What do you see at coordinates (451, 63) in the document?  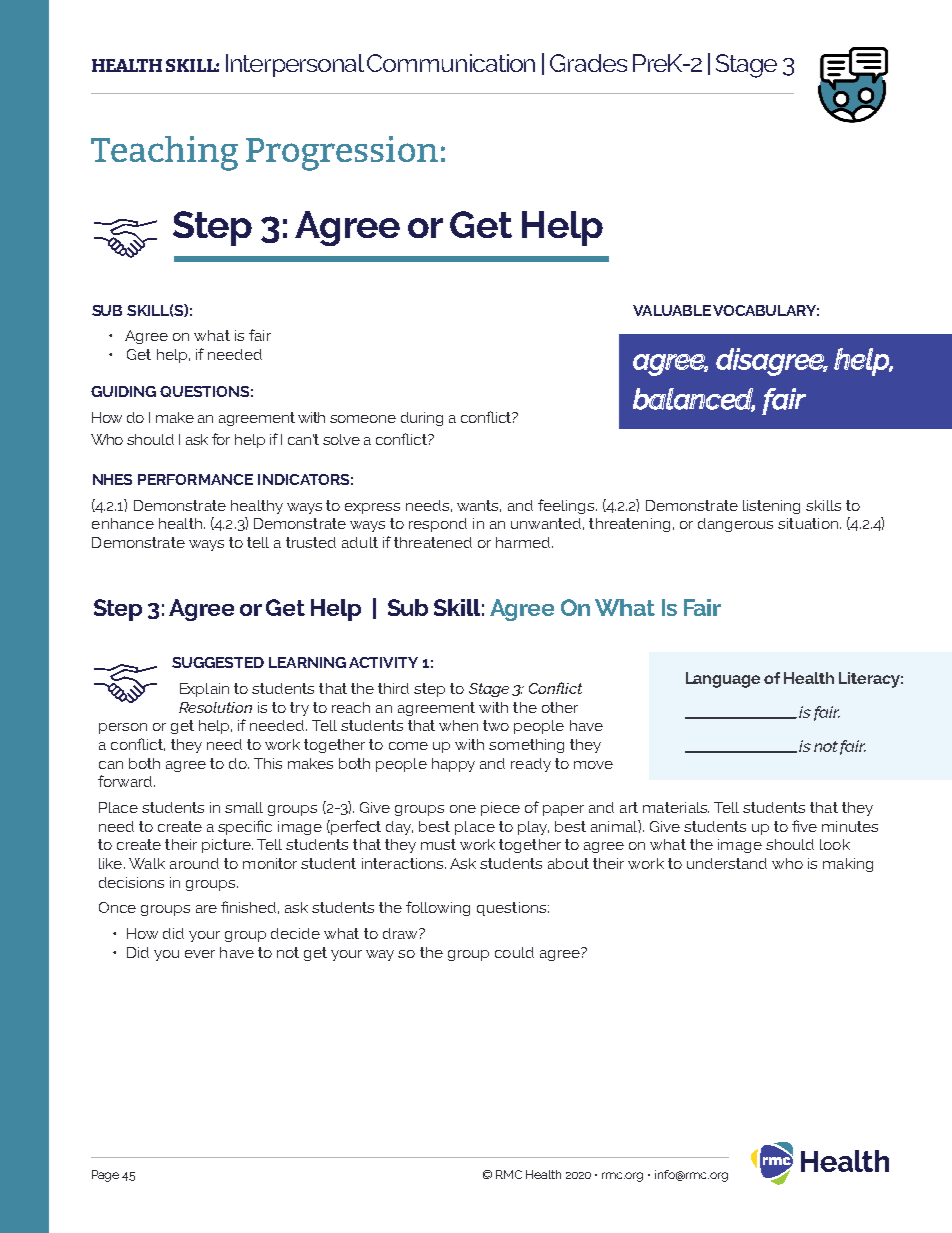 I see `Communication` at bounding box center [451, 63].
